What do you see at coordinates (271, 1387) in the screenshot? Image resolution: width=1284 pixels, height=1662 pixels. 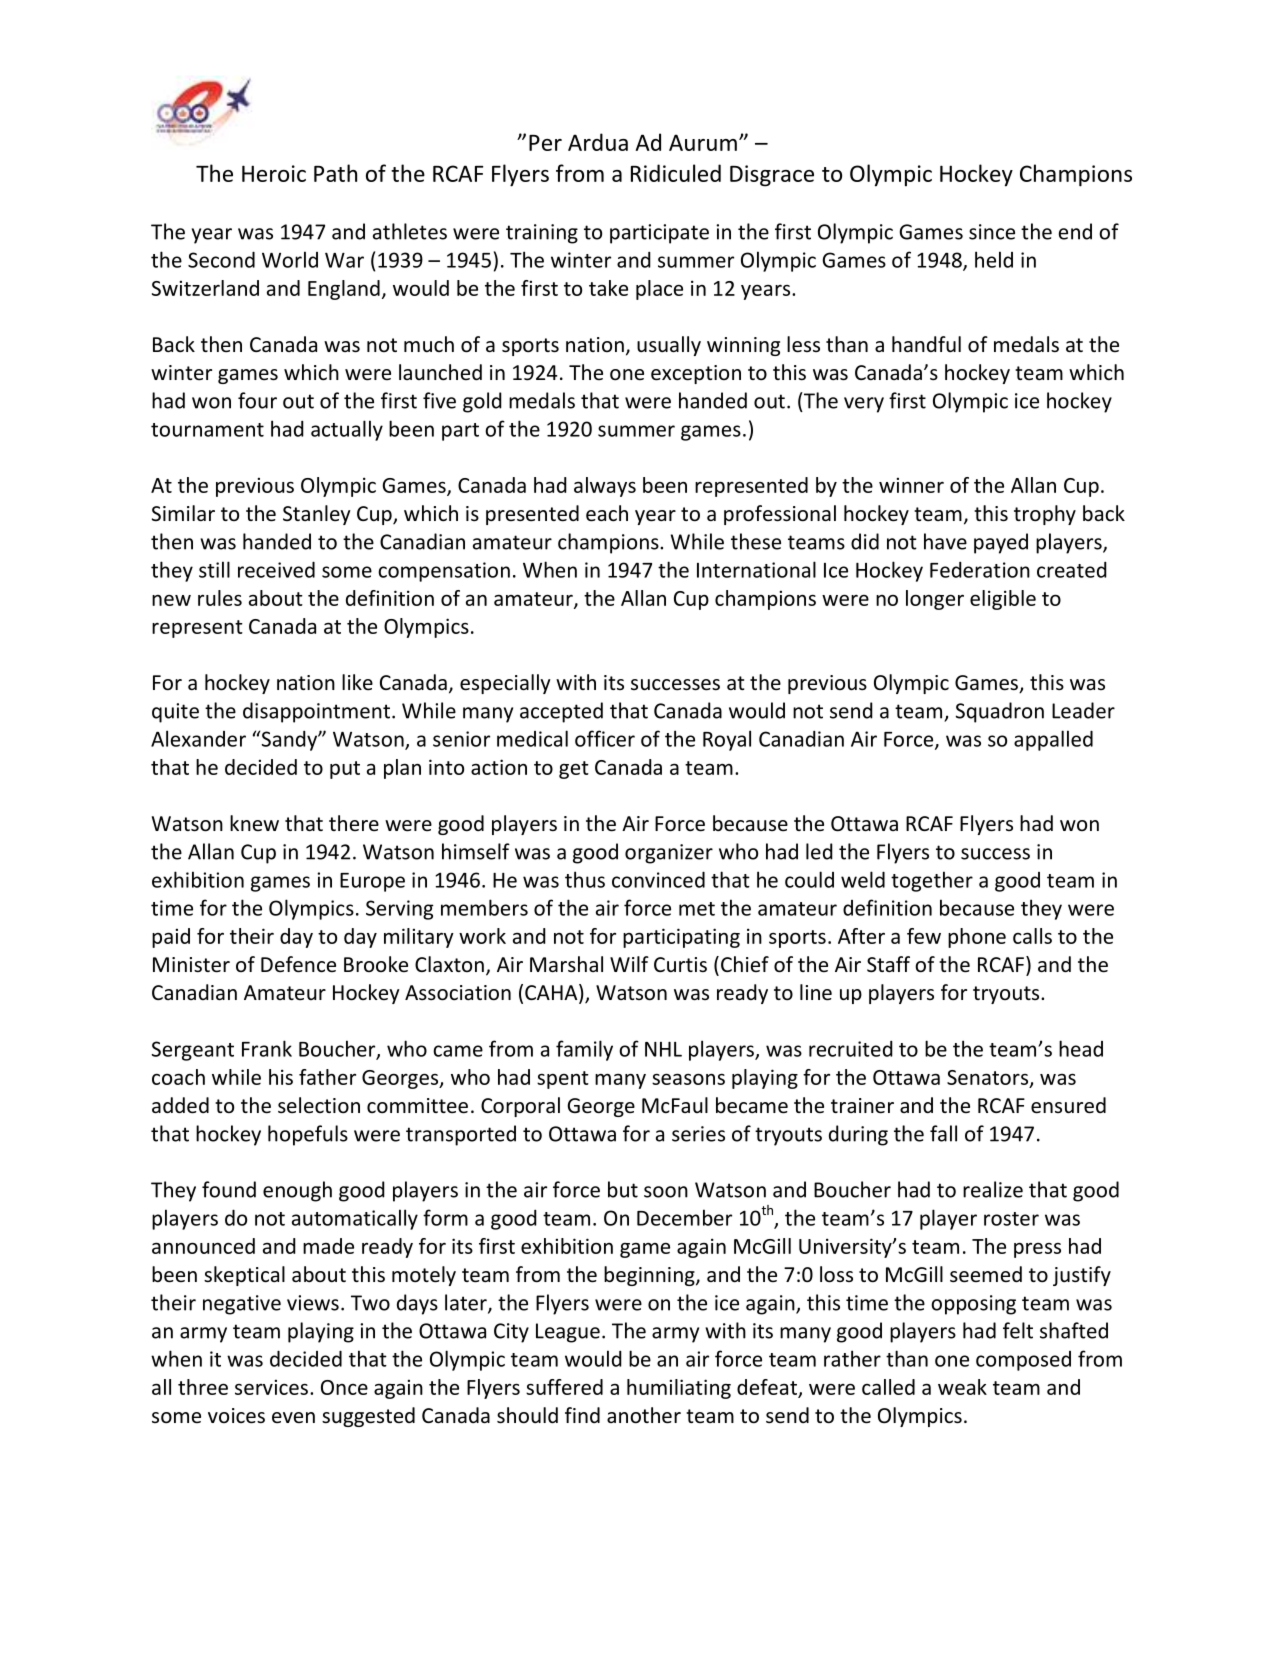 I see `services` at bounding box center [271, 1387].
